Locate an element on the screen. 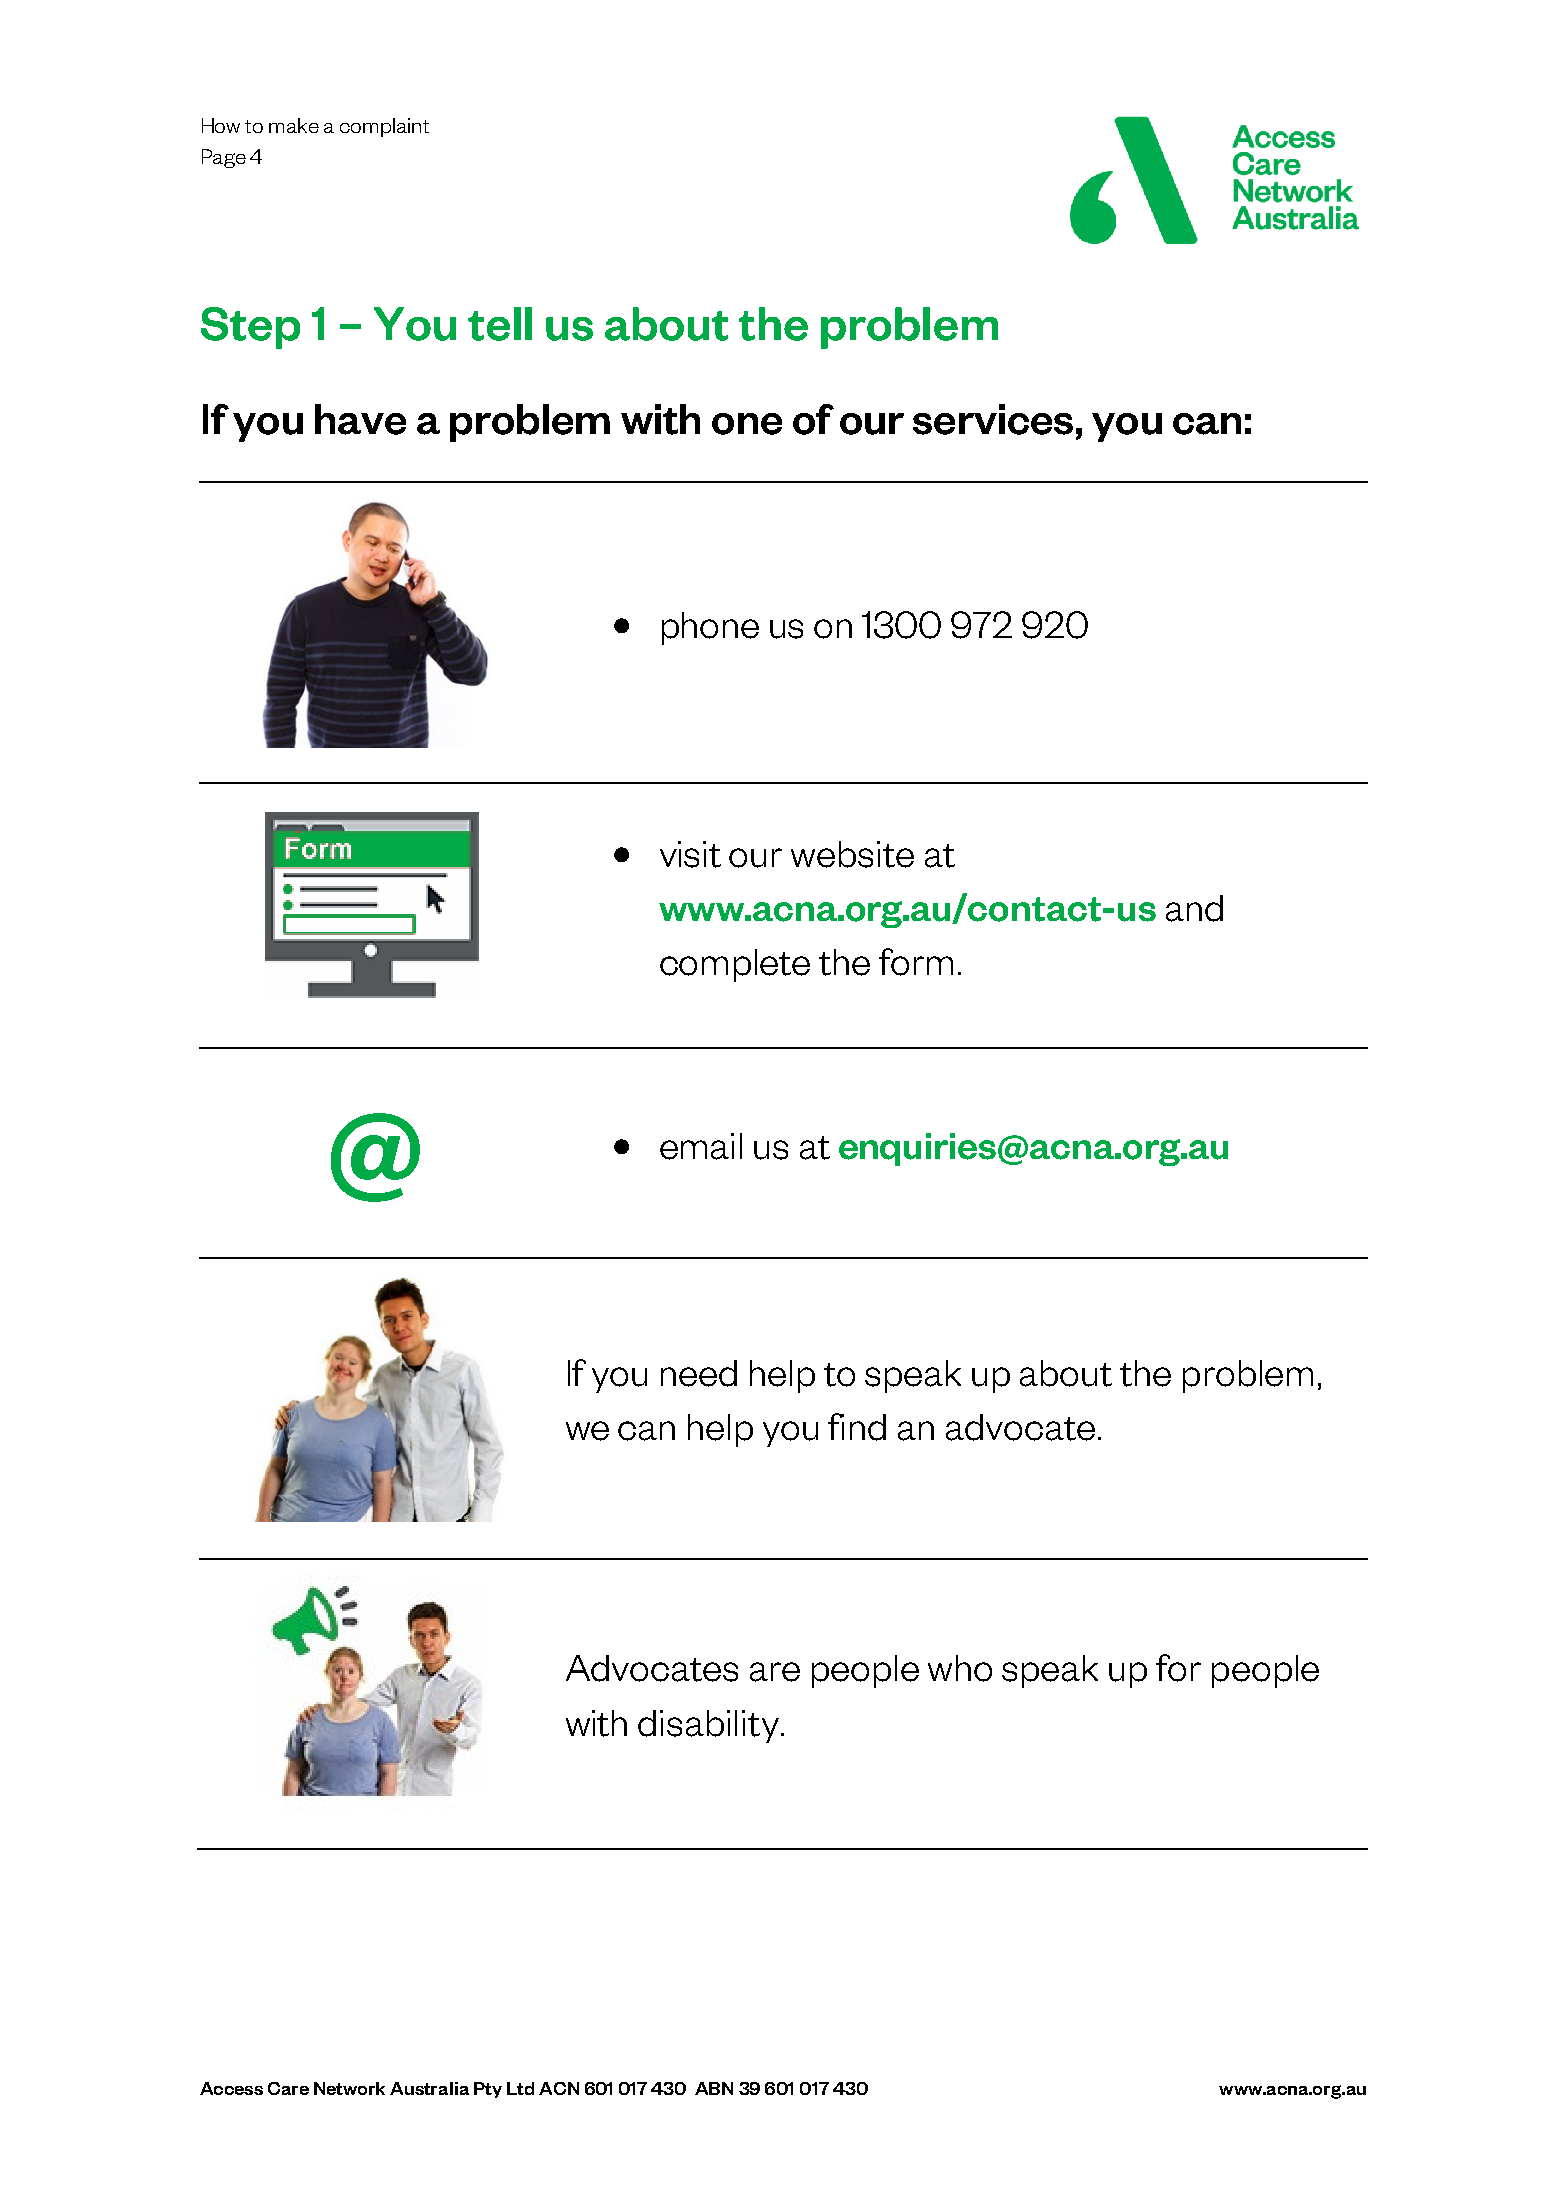 This screenshot has height=2195, width=1552. have is located at coordinates (360, 419).
